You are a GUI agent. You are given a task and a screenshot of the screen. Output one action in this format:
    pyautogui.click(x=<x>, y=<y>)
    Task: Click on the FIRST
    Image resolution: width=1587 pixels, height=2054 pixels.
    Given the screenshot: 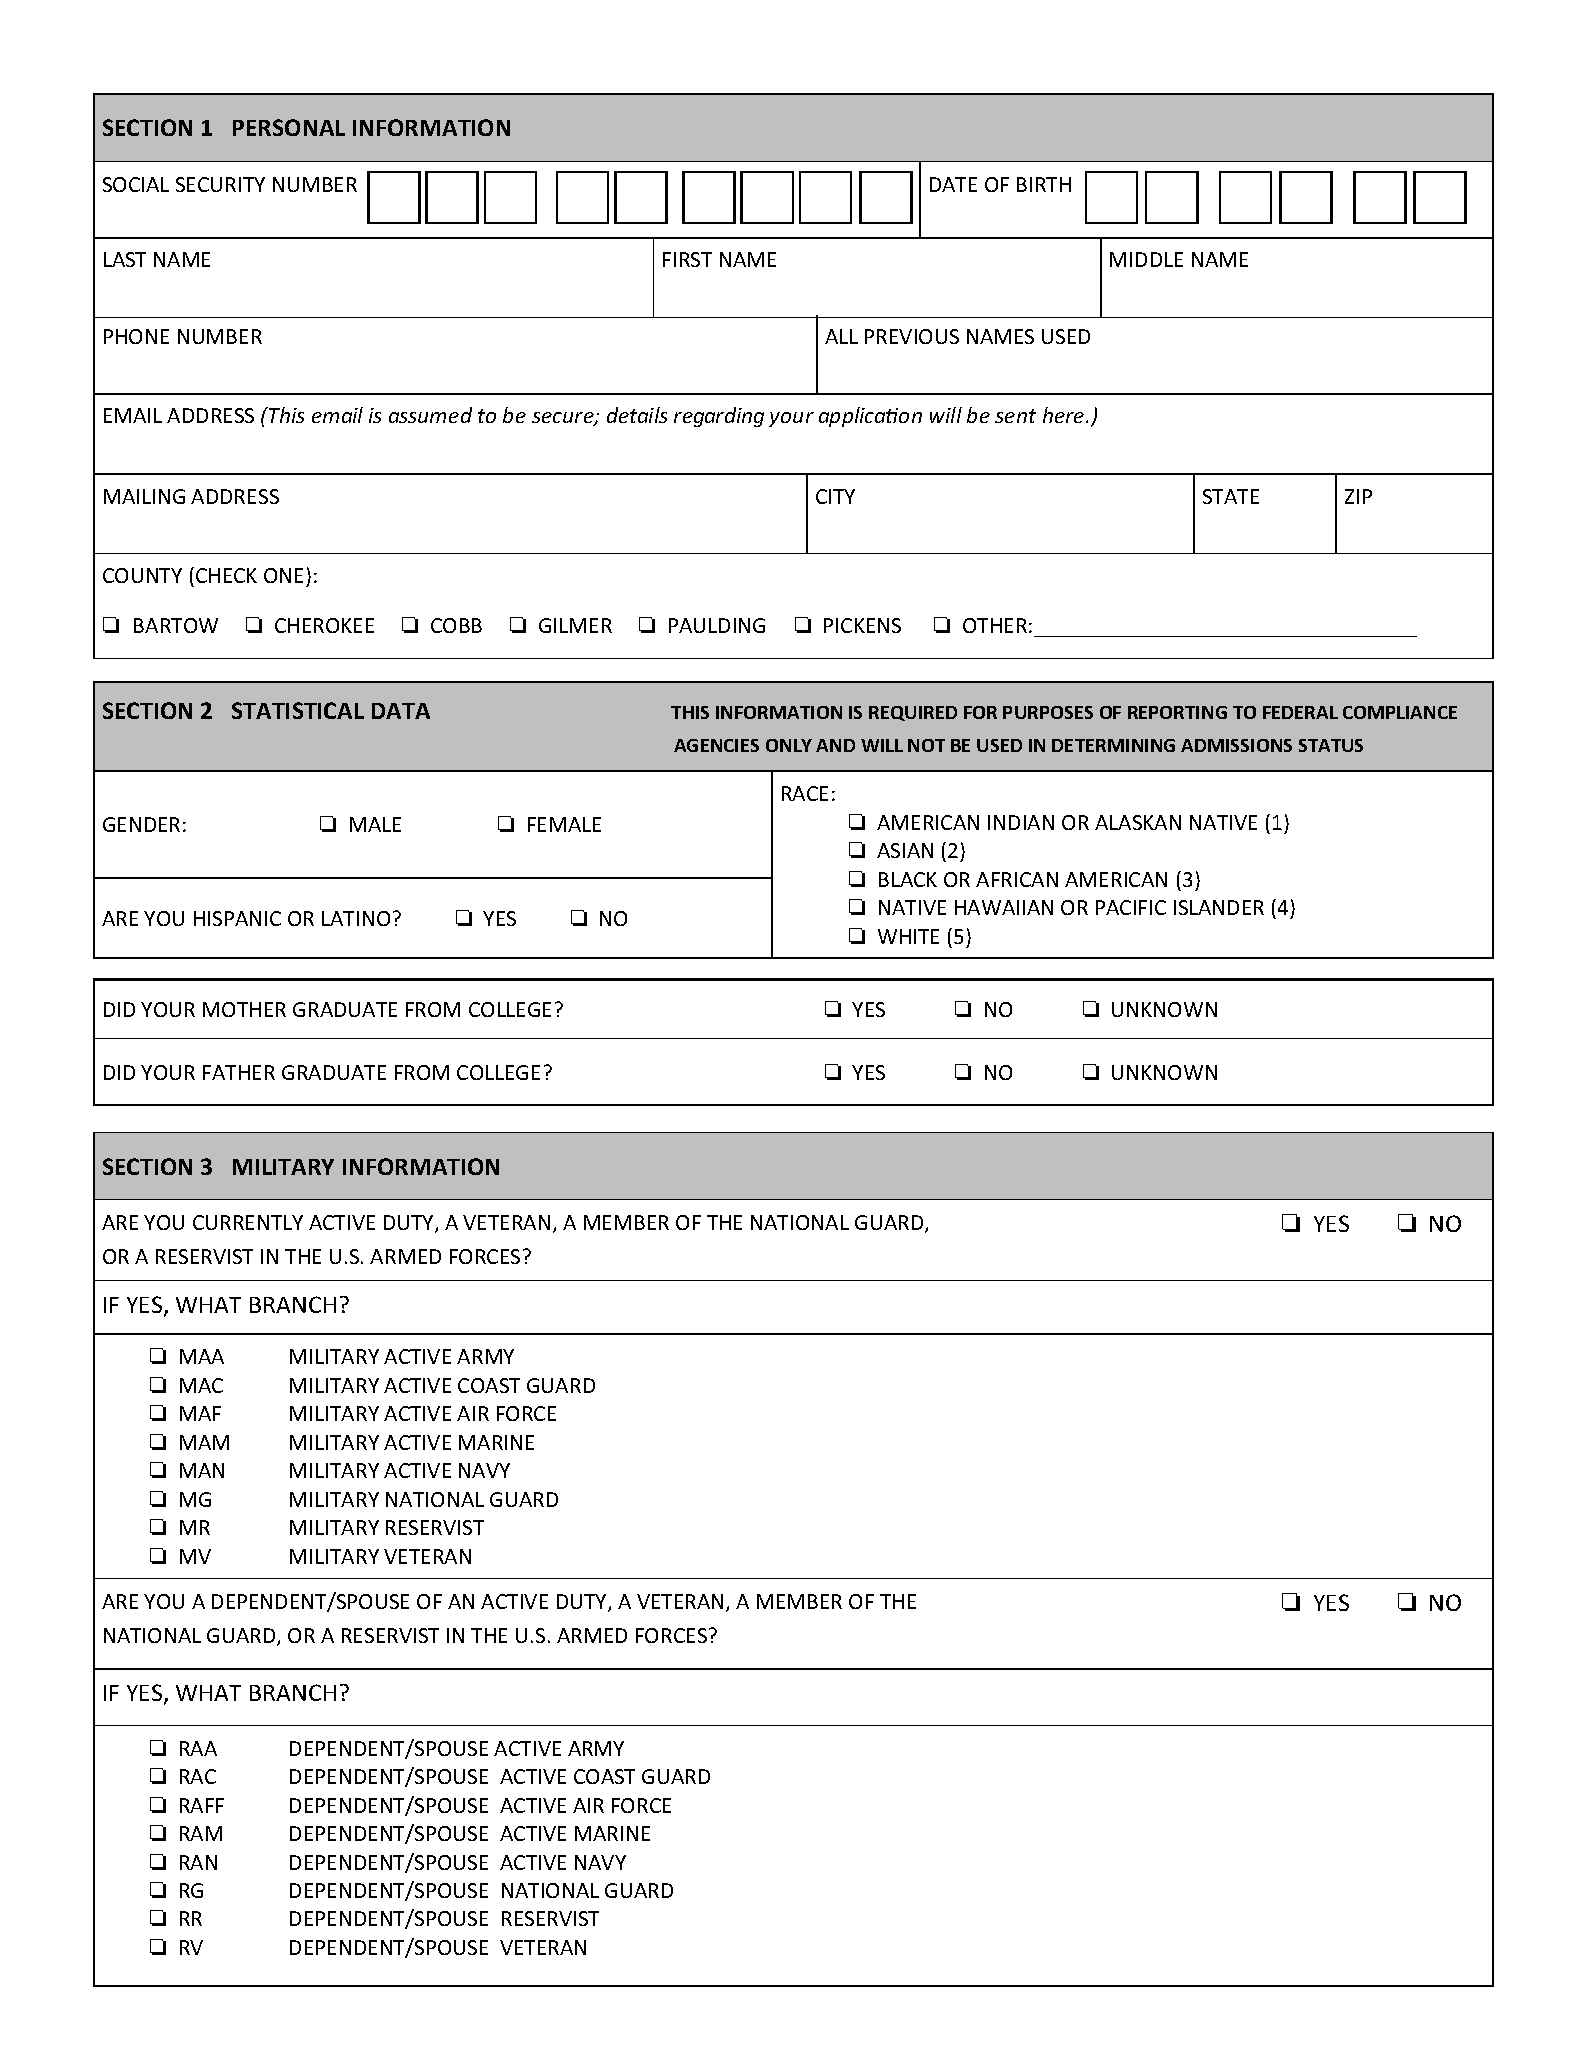 What is the action you would take?
    pyautogui.click(x=687, y=259)
